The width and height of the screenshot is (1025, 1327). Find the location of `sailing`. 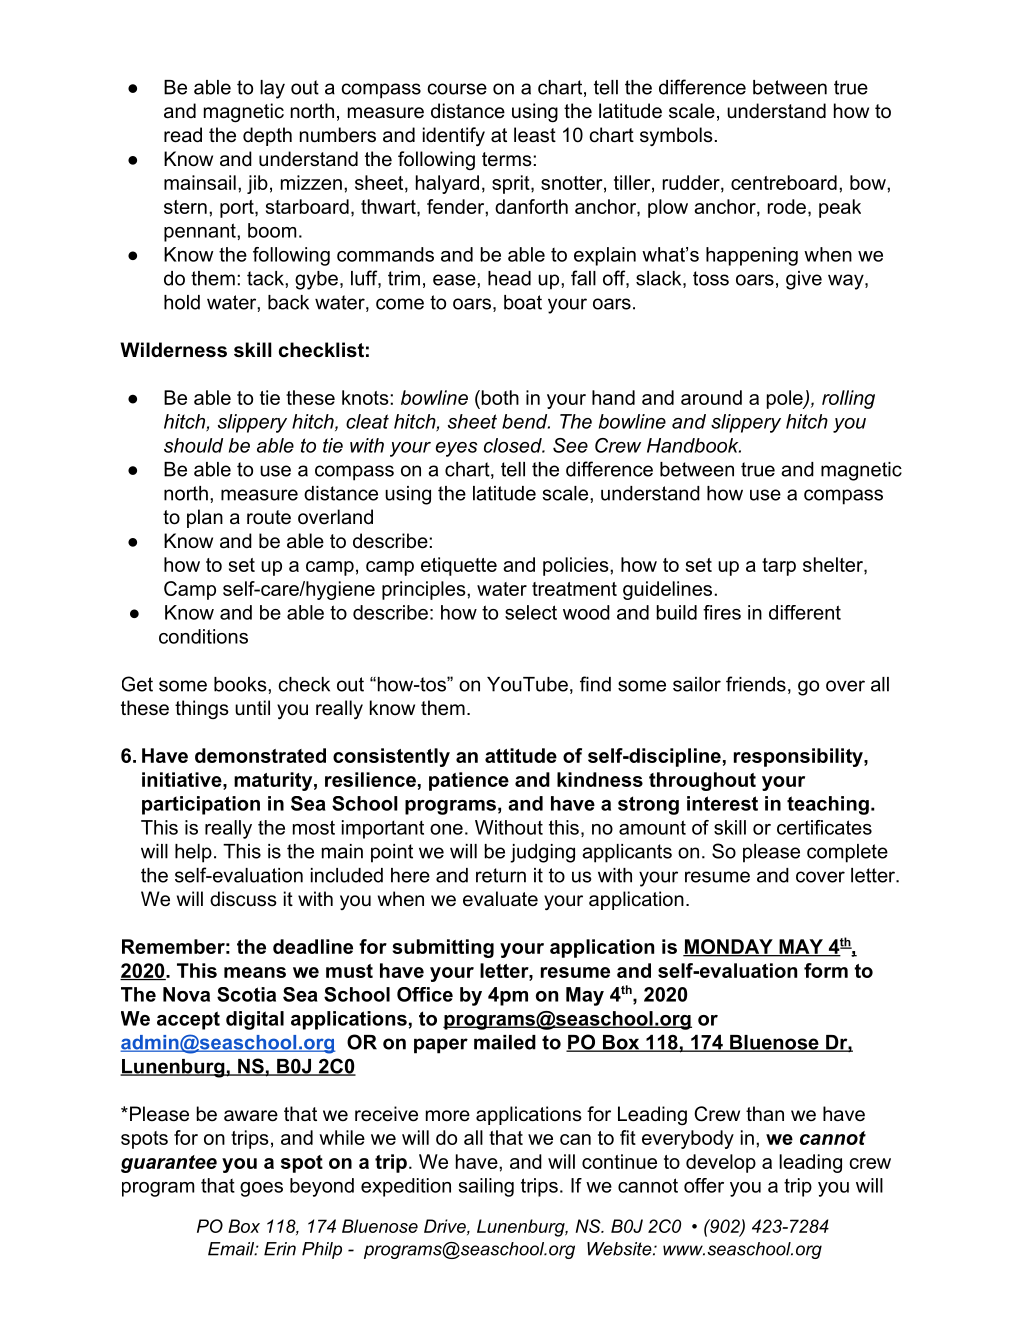

sailing is located at coordinates (486, 1187).
